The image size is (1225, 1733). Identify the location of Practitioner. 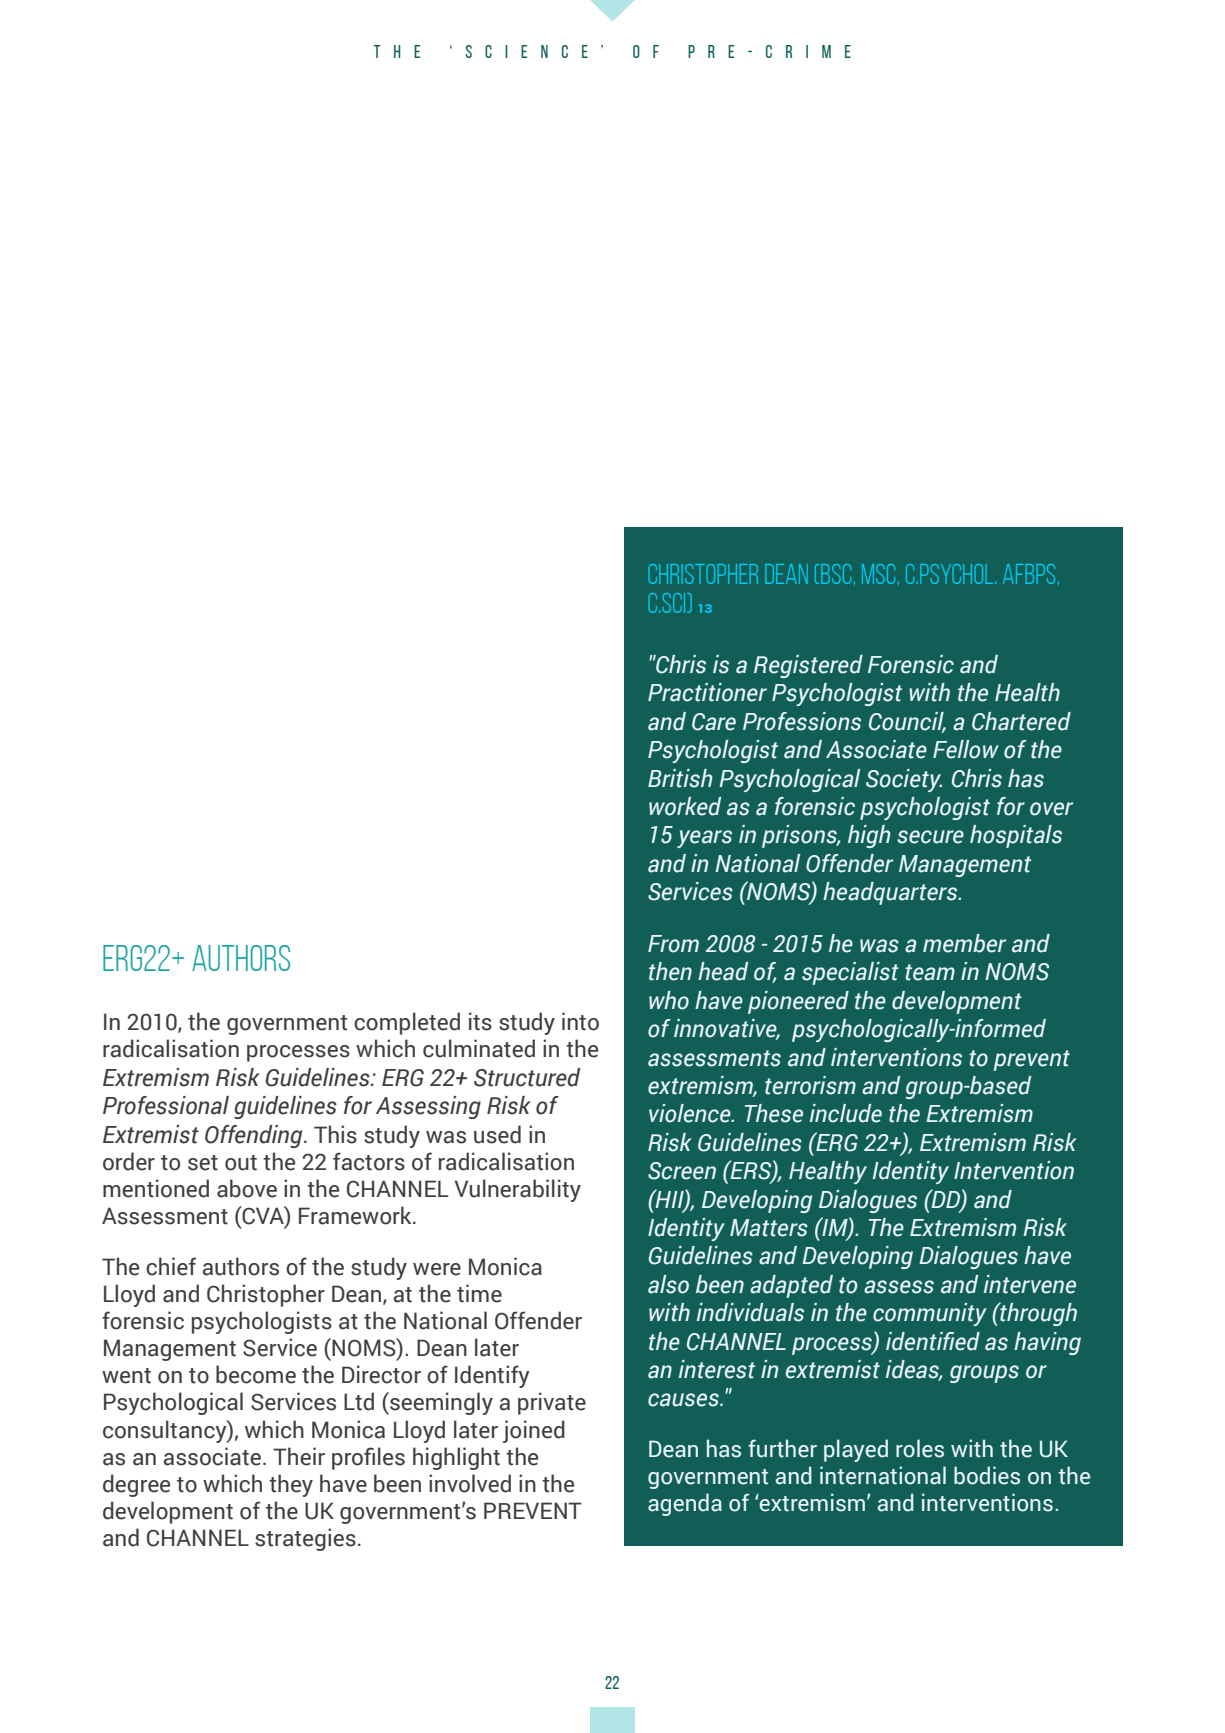
(707, 692).
